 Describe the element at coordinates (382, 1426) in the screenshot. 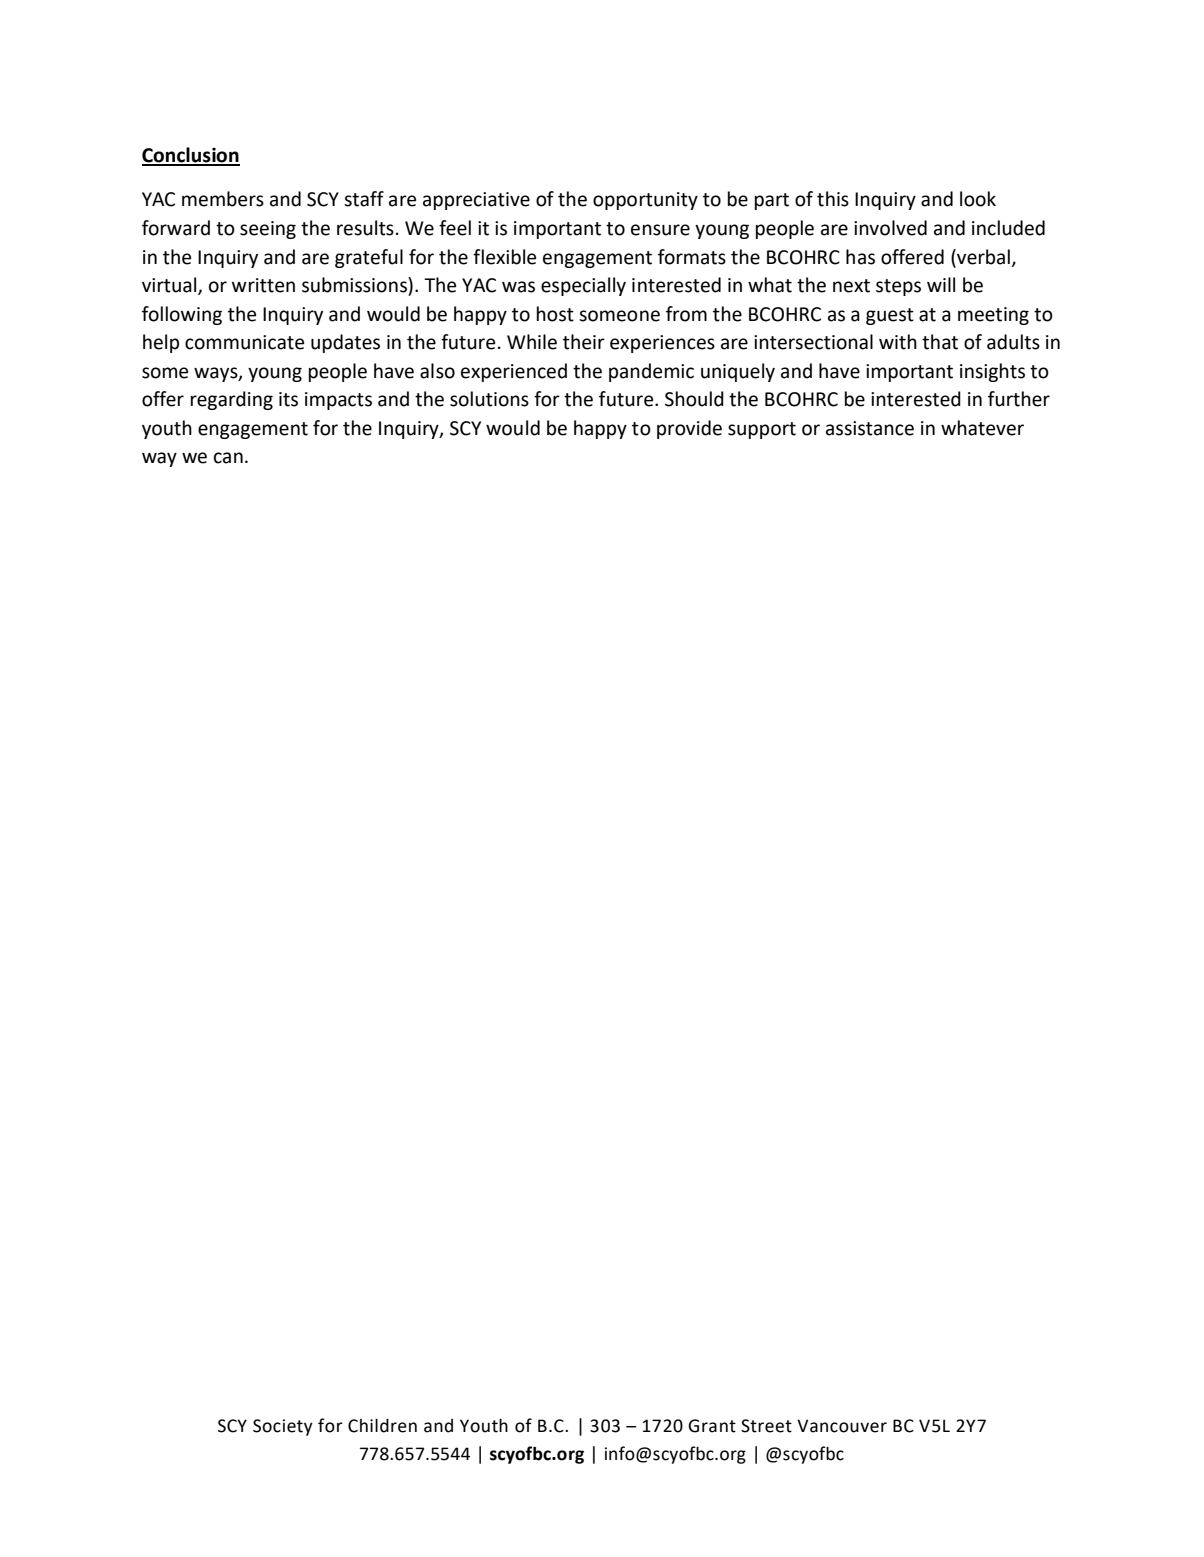

I see `Children` at that location.
